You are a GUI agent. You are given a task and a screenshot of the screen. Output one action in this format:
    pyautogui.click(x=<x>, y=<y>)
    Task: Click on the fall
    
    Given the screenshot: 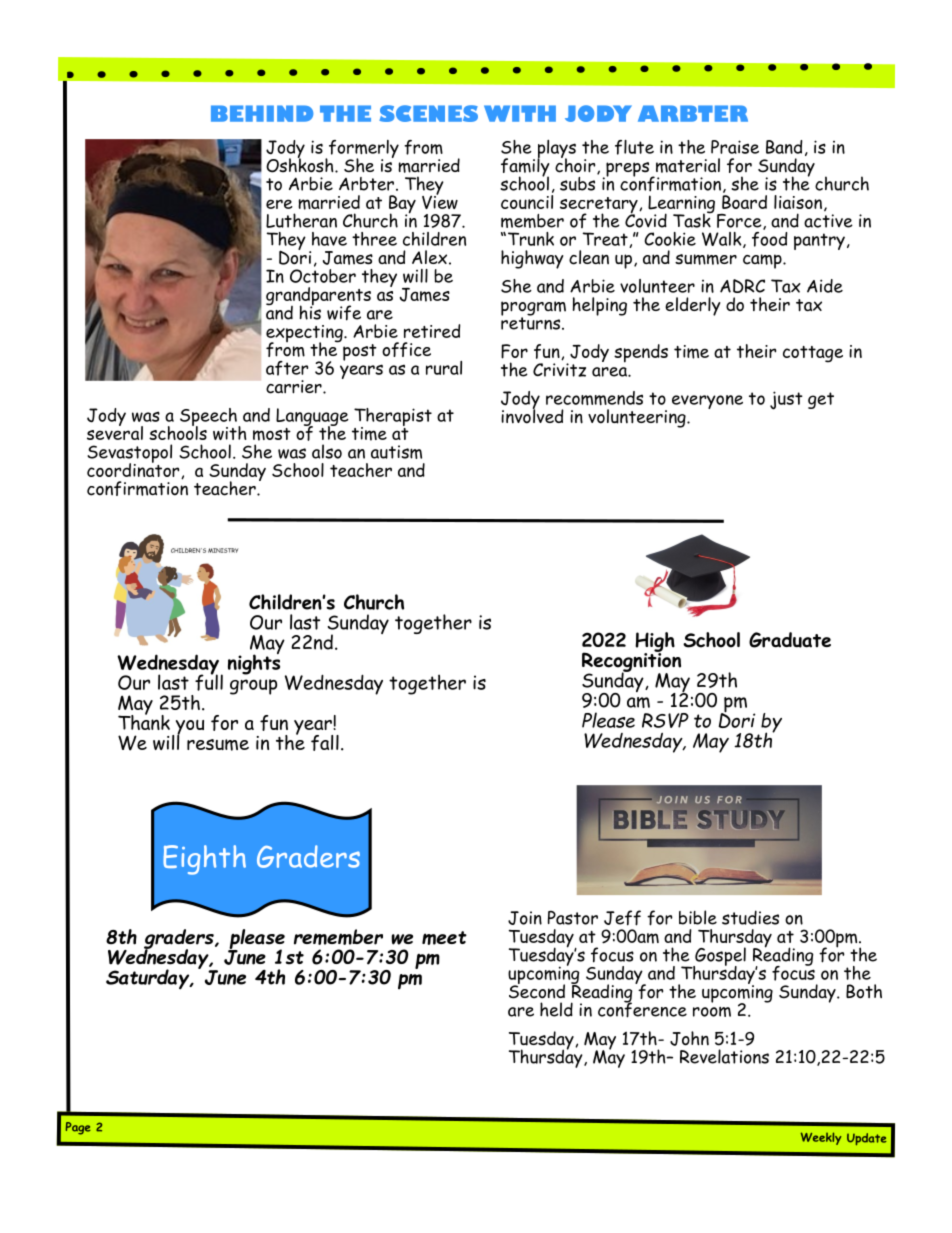 What is the action you would take?
    pyautogui.click(x=325, y=743)
